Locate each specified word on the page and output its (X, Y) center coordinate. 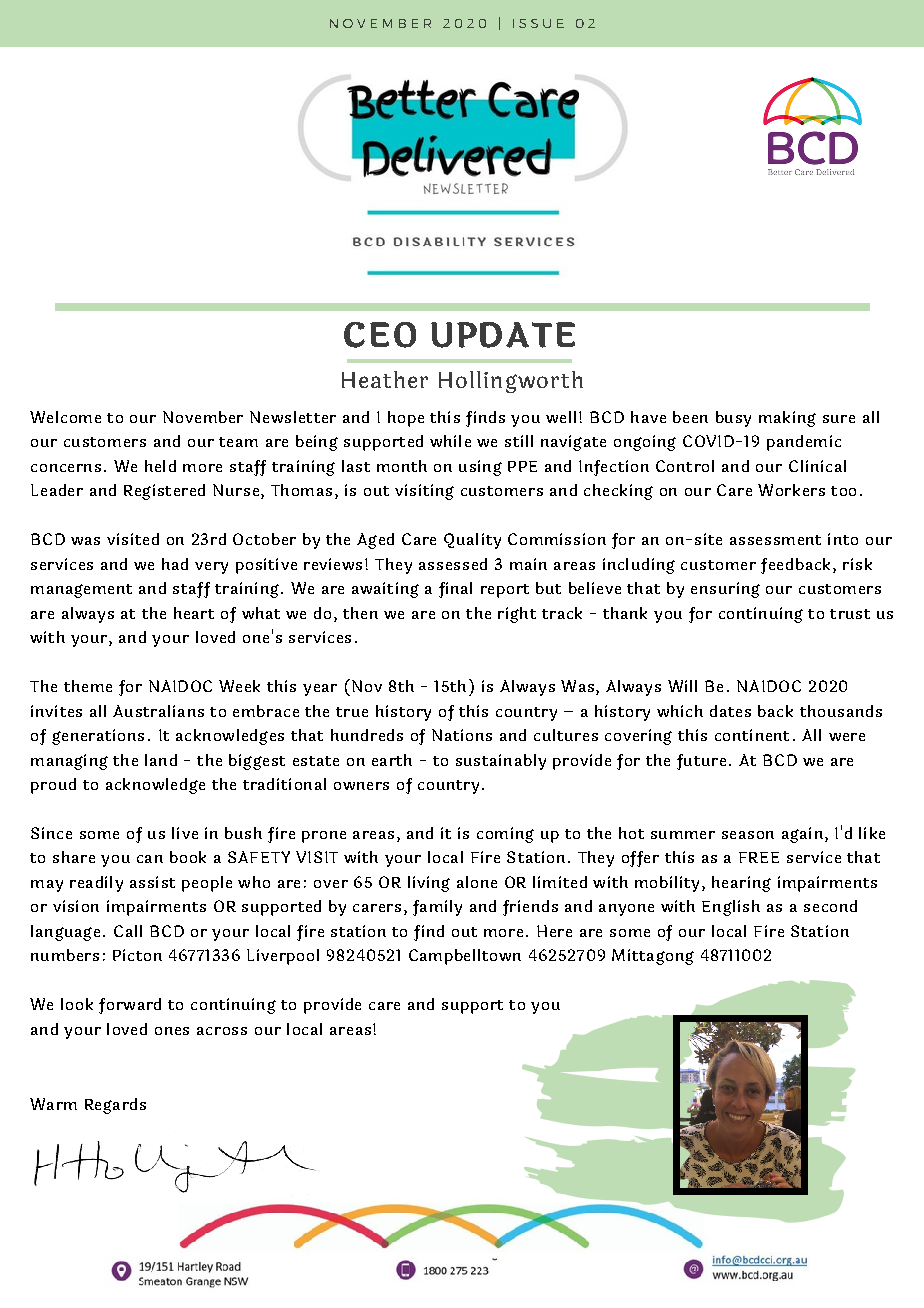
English (731, 908)
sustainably (501, 762)
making (787, 419)
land (161, 760)
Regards (115, 1106)
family (437, 908)
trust (850, 614)
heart (194, 613)
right (517, 615)
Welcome (65, 417)
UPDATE (503, 335)
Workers (791, 490)
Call (128, 931)
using (480, 468)
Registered (164, 492)
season (748, 835)
